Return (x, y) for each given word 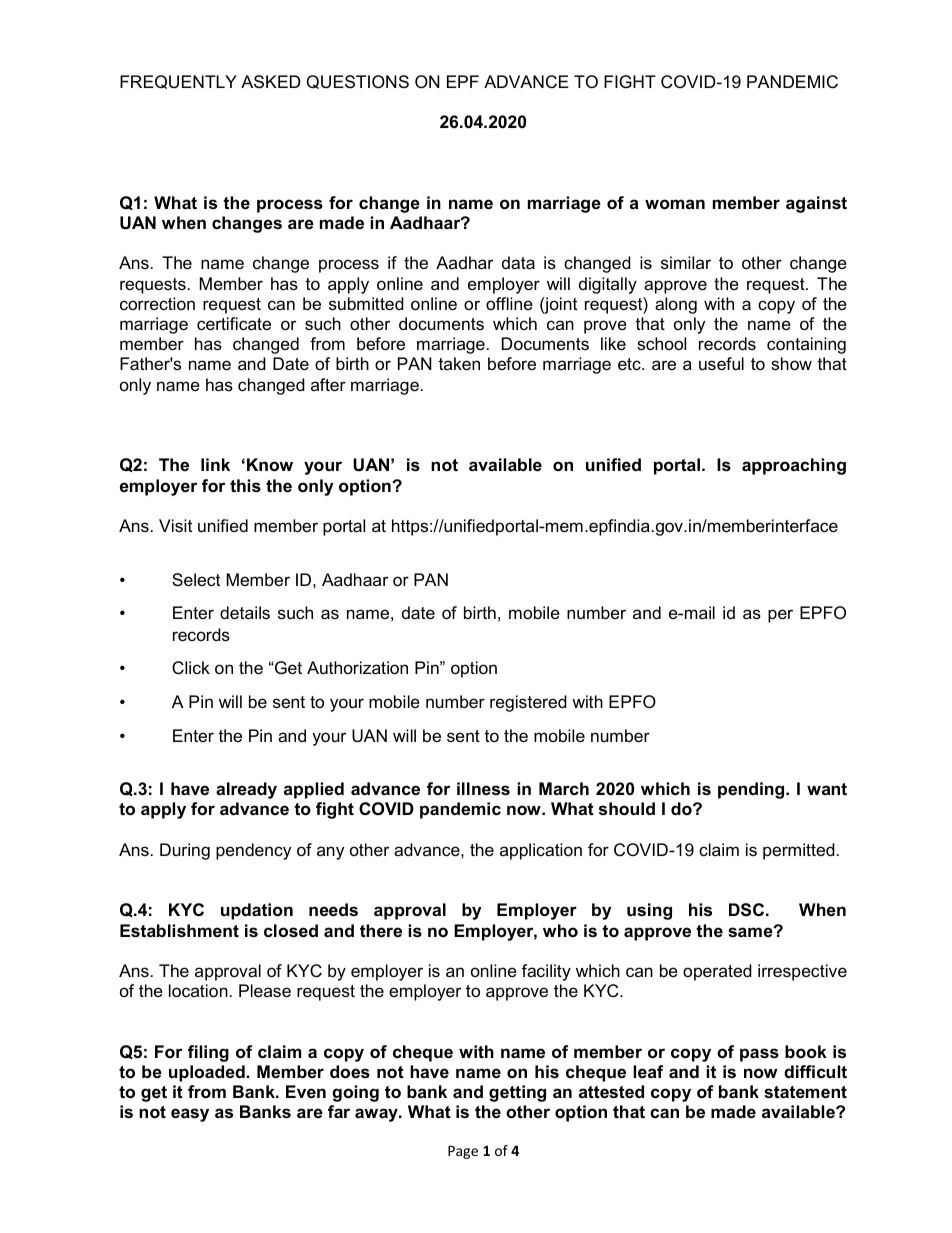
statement (805, 1092)
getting (517, 1093)
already (246, 790)
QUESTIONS (357, 82)
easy (190, 1115)
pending (752, 790)
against (816, 204)
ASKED (271, 82)
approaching (794, 466)
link (215, 464)
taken (459, 364)
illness (483, 789)
